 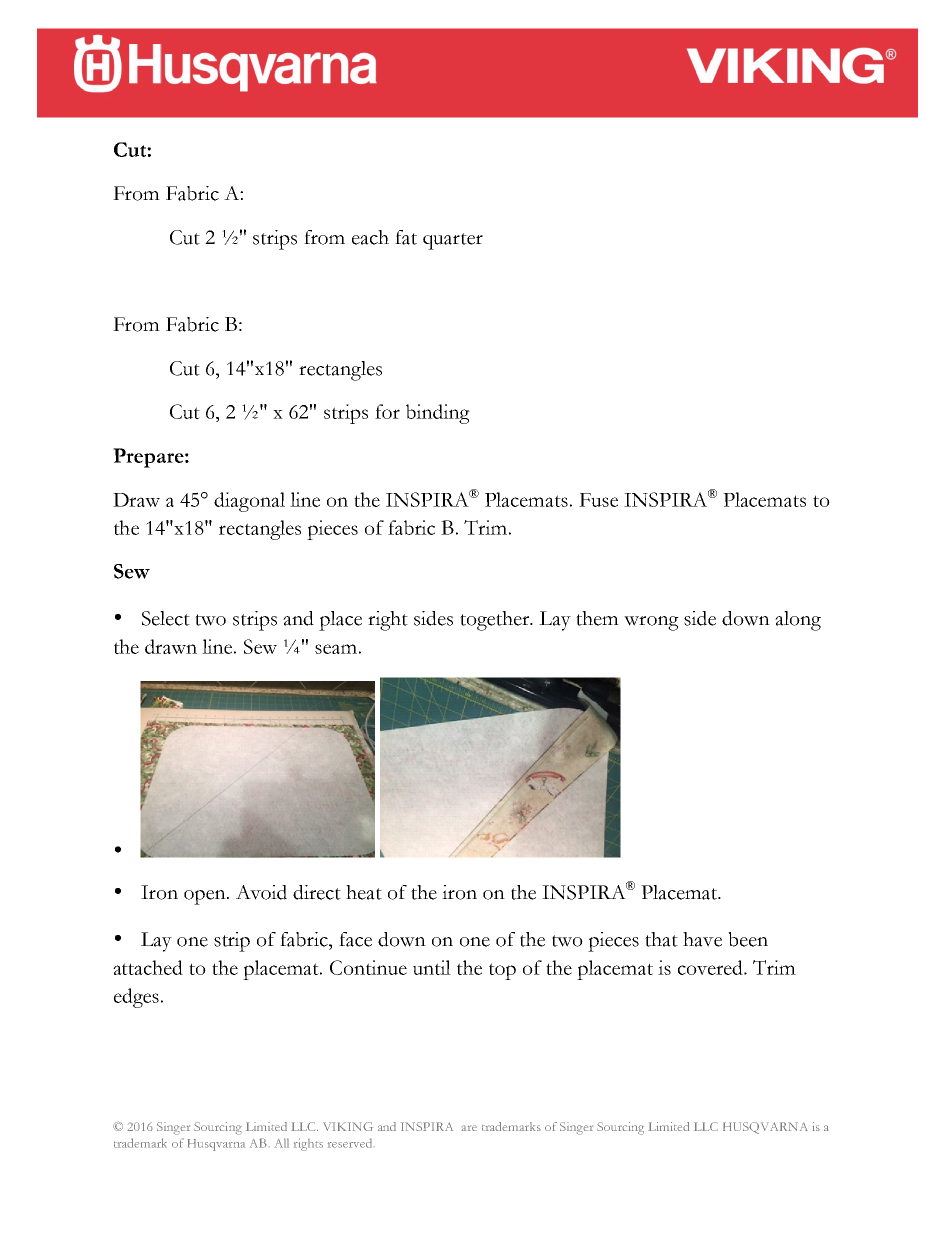 What do you see at coordinates (496, 621) in the page?
I see `together` at bounding box center [496, 621].
